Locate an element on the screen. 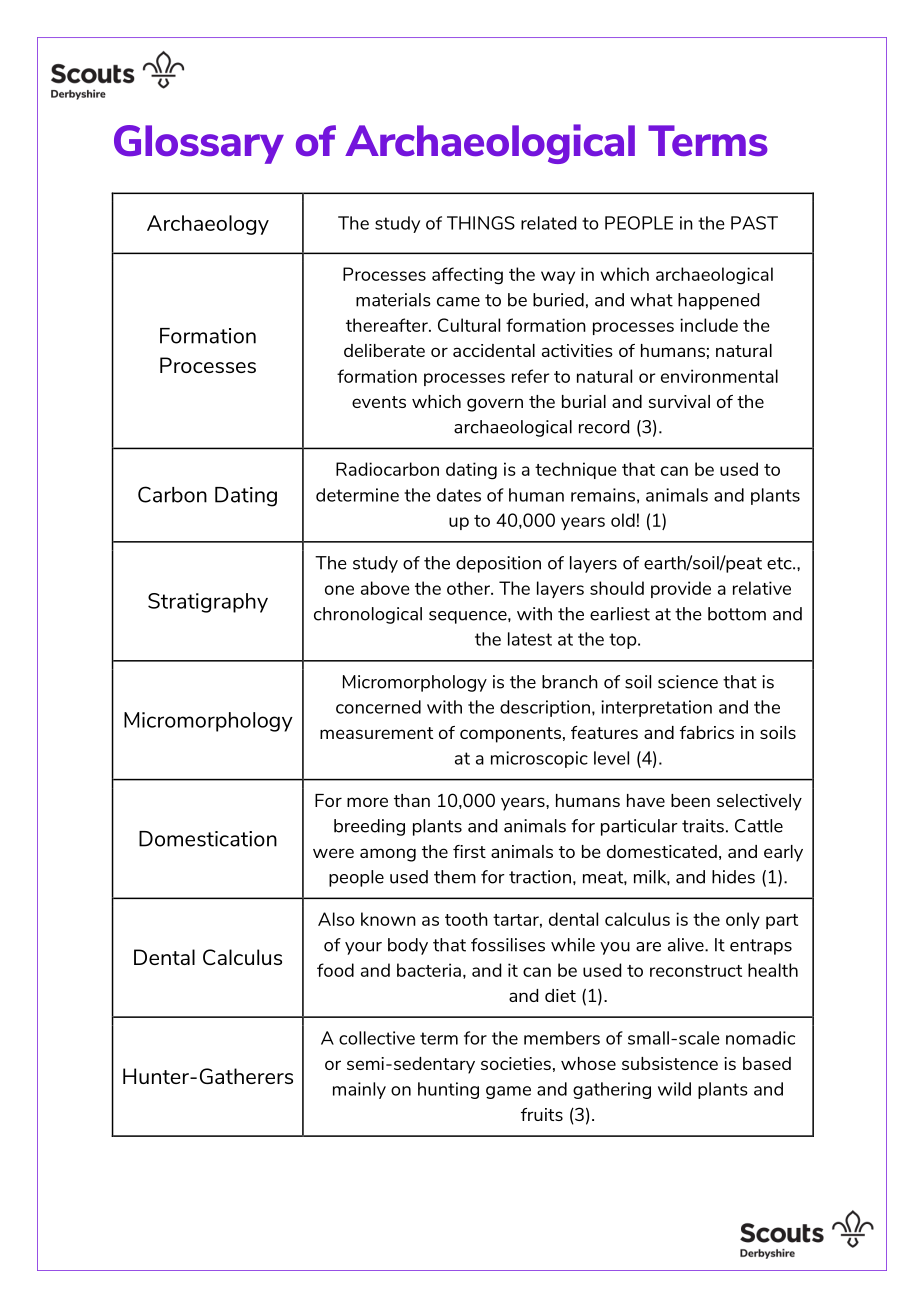 The width and height of the screenshot is (924, 1308). wild is located at coordinates (674, 1089).
